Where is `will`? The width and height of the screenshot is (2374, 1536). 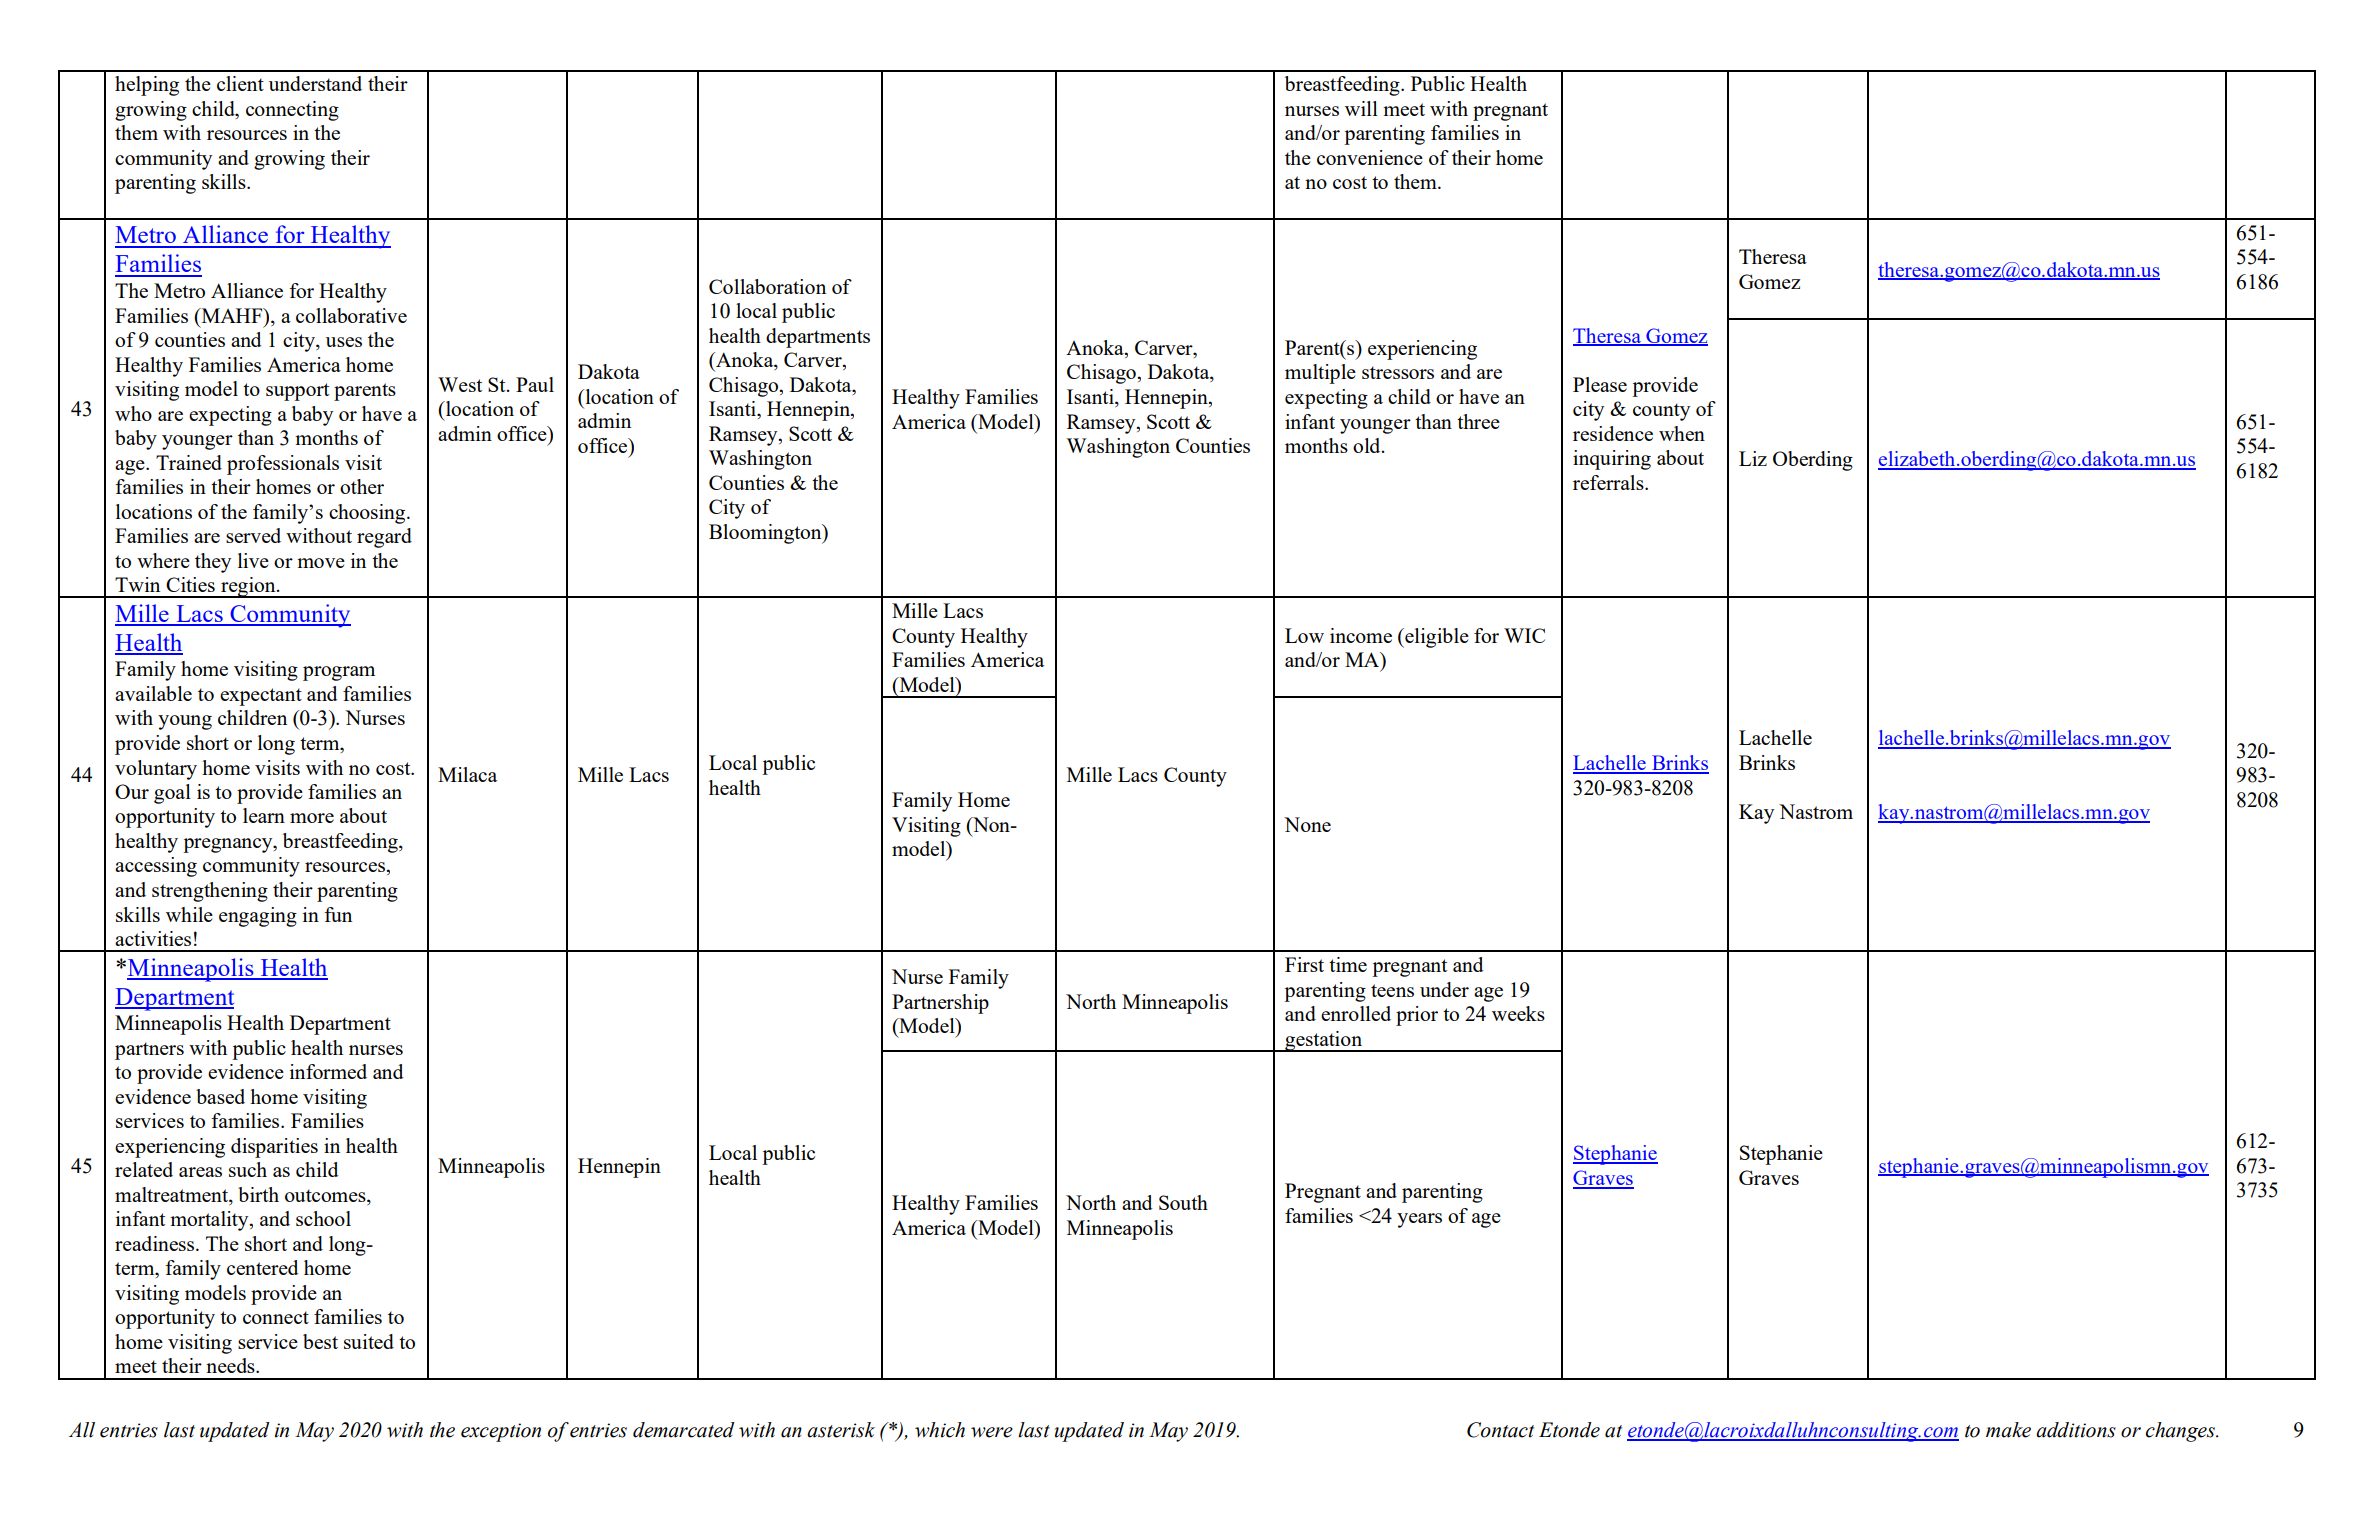
will is located at coordinates (1361, 108).
